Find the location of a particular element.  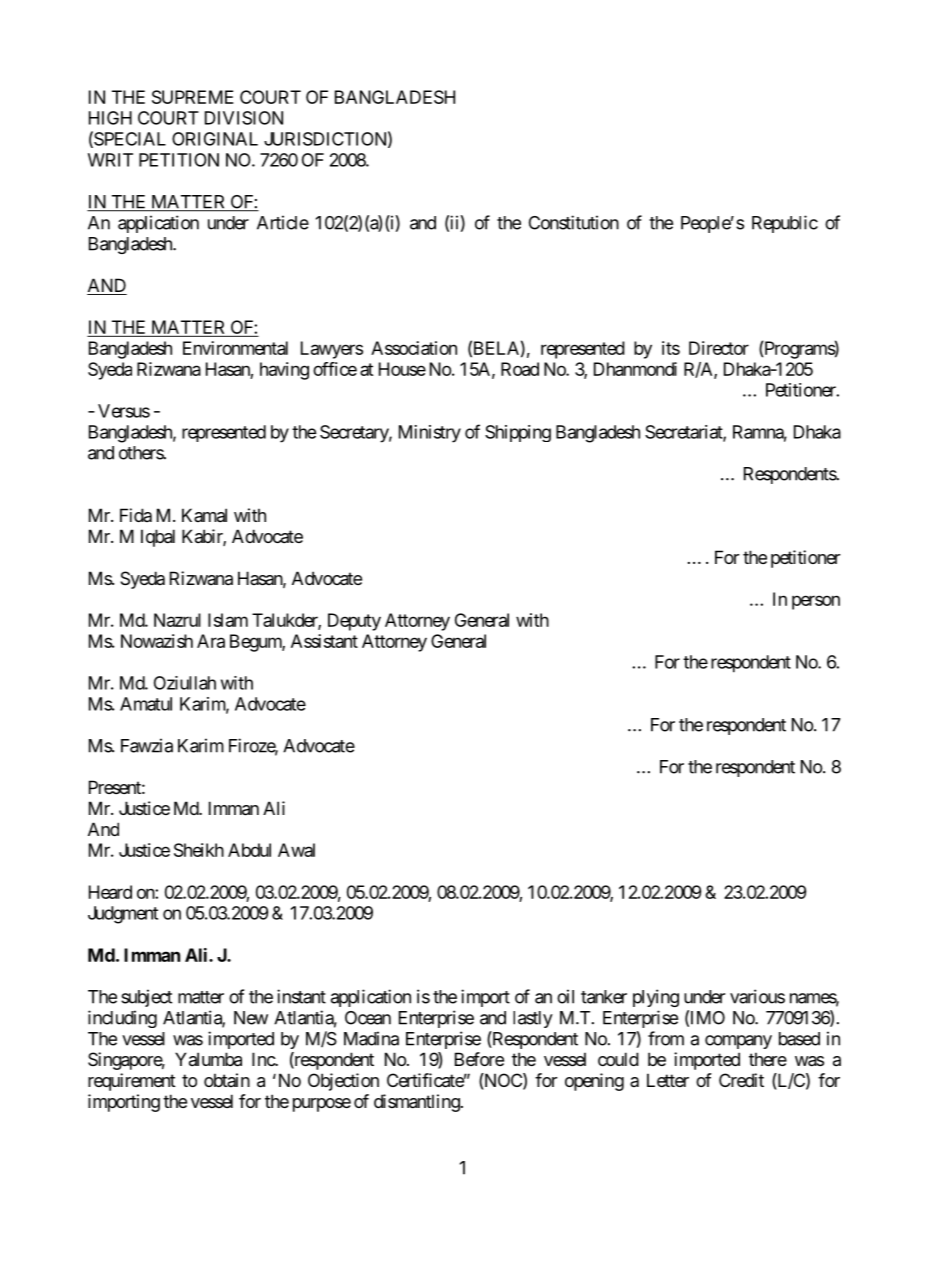

ORIGINAL is located at coordinates (215, 139).
